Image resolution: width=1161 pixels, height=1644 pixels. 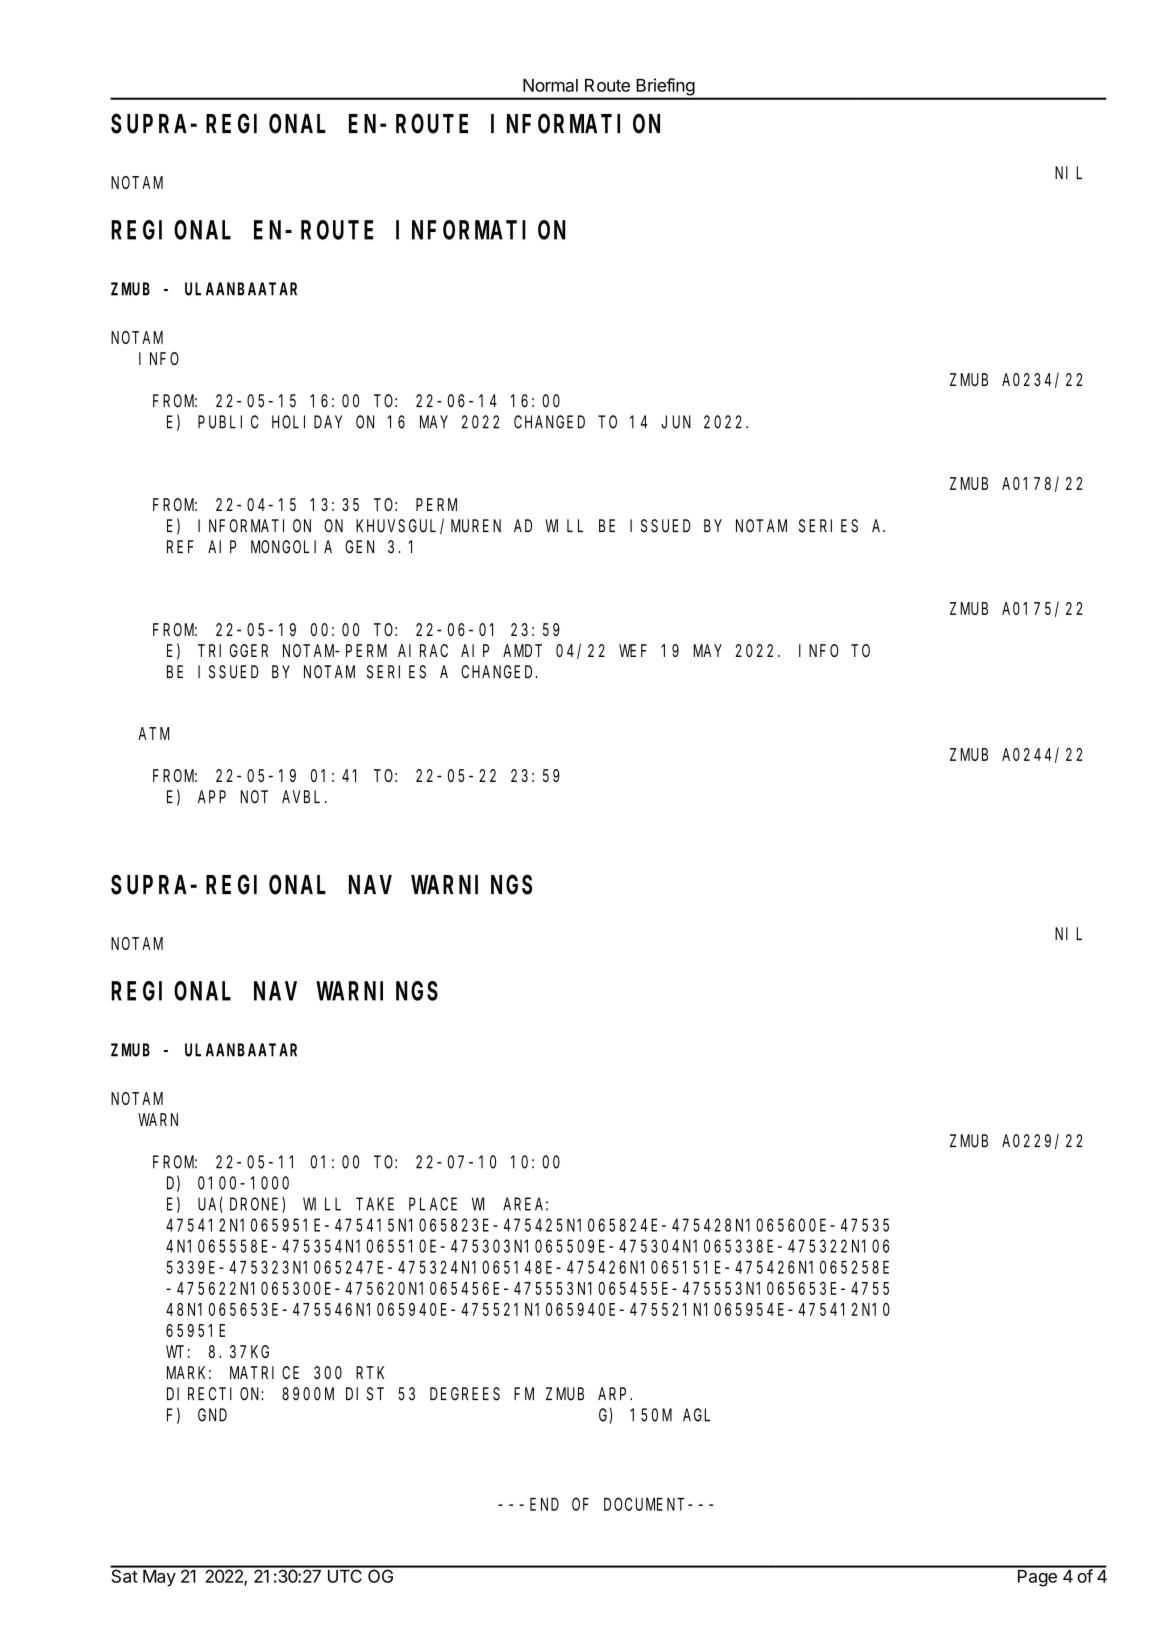 What do you see at coordinates (550, 85) in the image?
I see `Normal` at bounding box center [550, 85].
